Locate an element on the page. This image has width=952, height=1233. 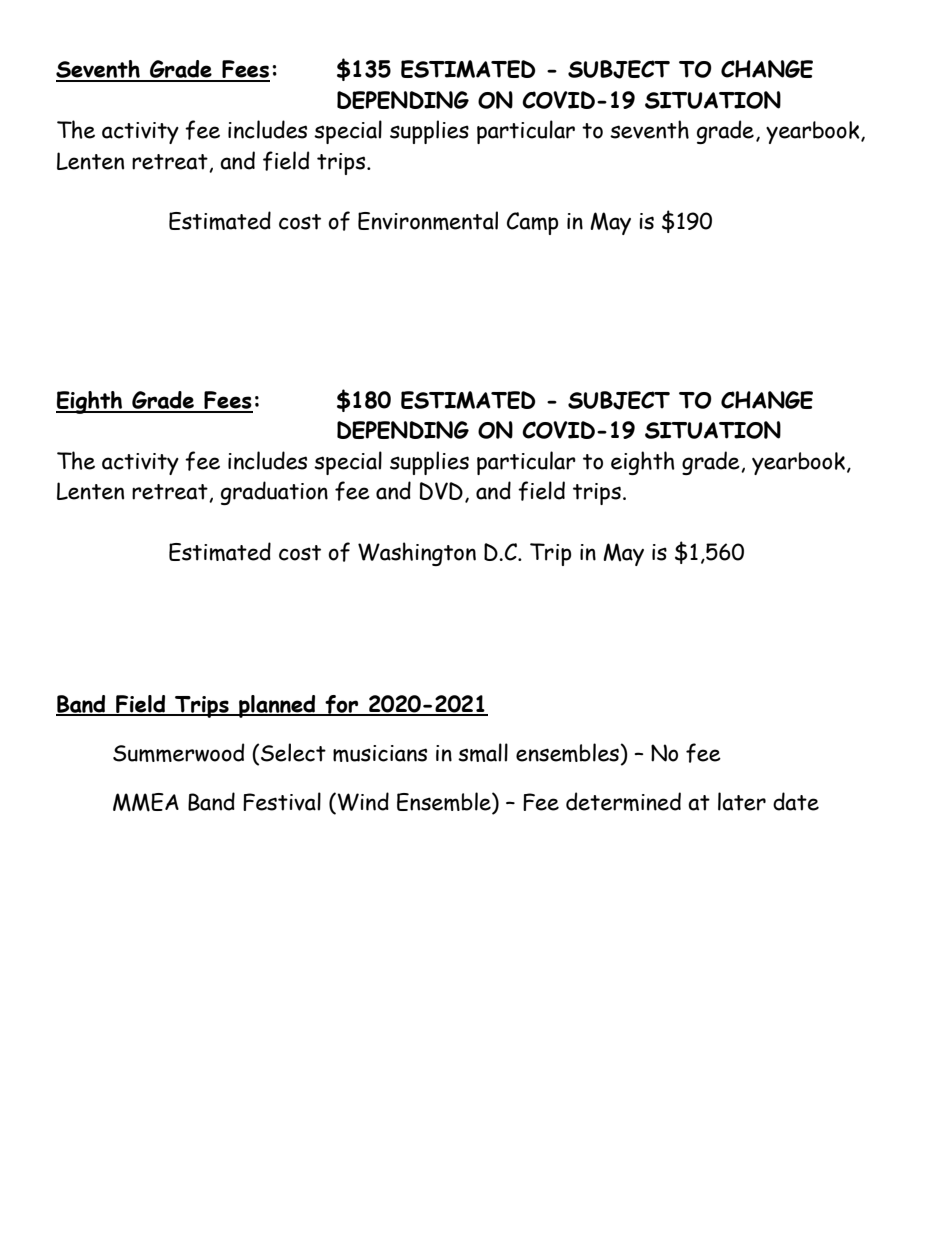
later is located at coordinates (742, 801).
